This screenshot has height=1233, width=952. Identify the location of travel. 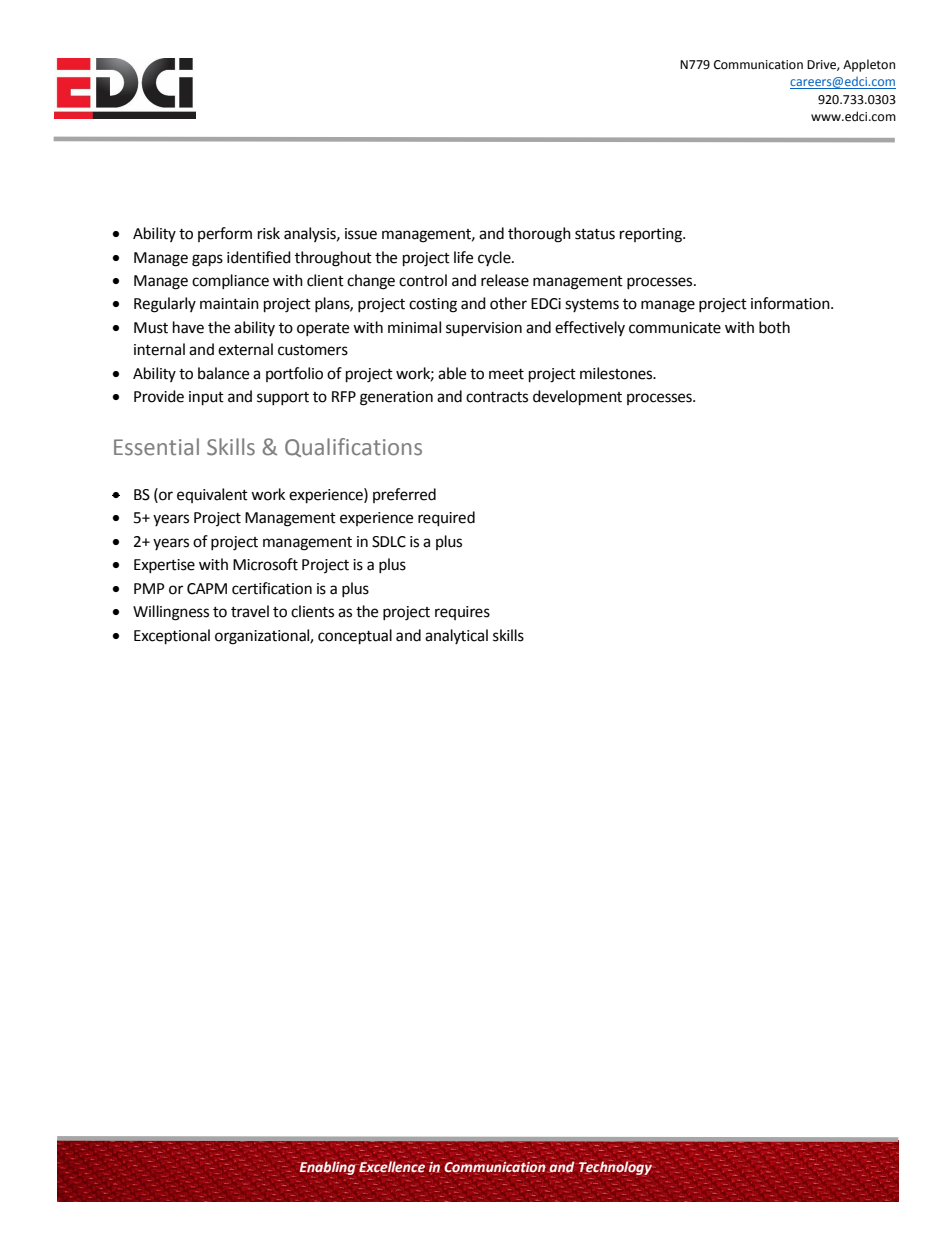
(250, 611).
